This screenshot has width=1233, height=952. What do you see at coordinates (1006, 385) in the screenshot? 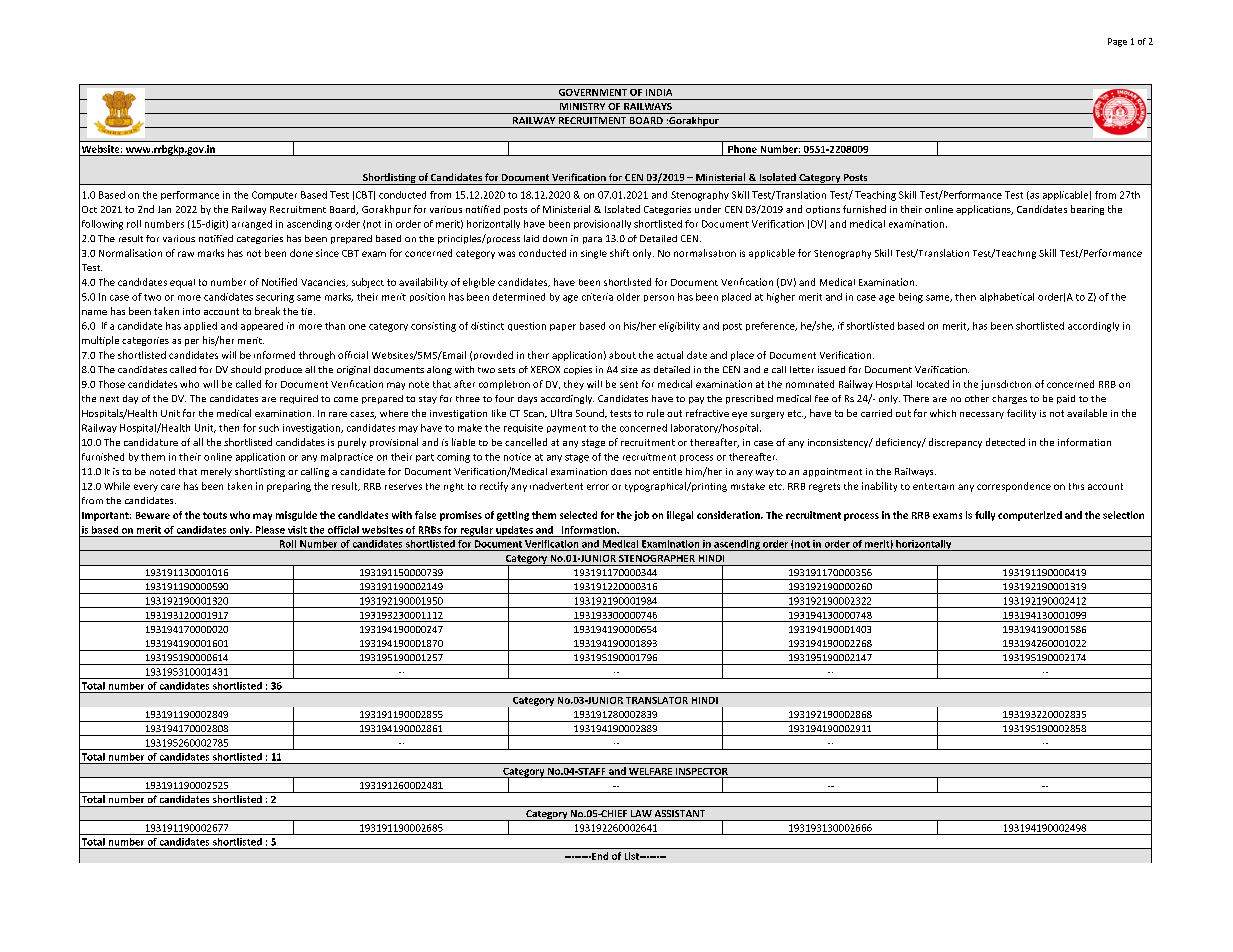
I see `jurisdiction` at bounding box center [1006, 385].
